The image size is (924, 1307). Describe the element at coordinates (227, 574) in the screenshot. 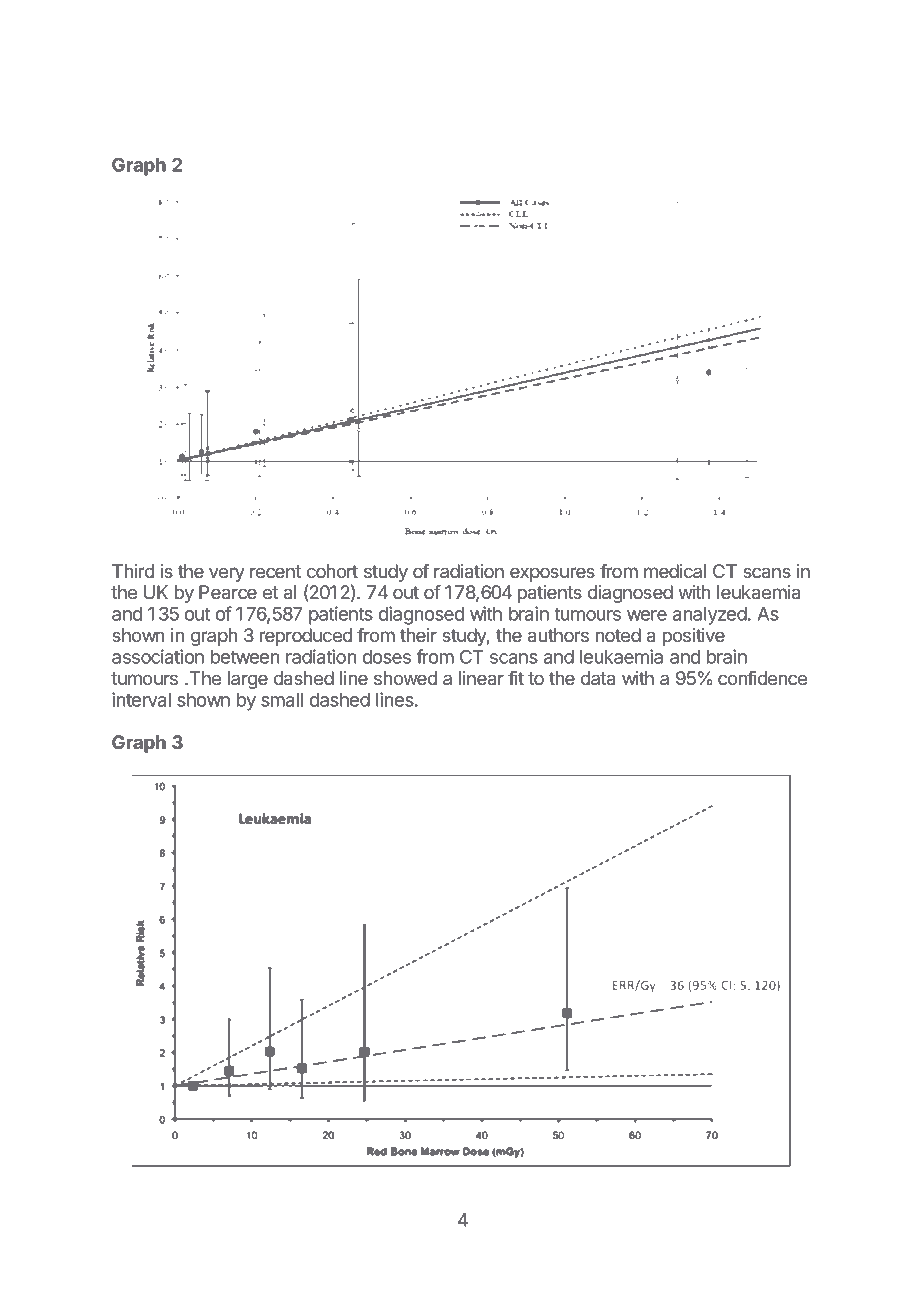

I see `very` at that location.
